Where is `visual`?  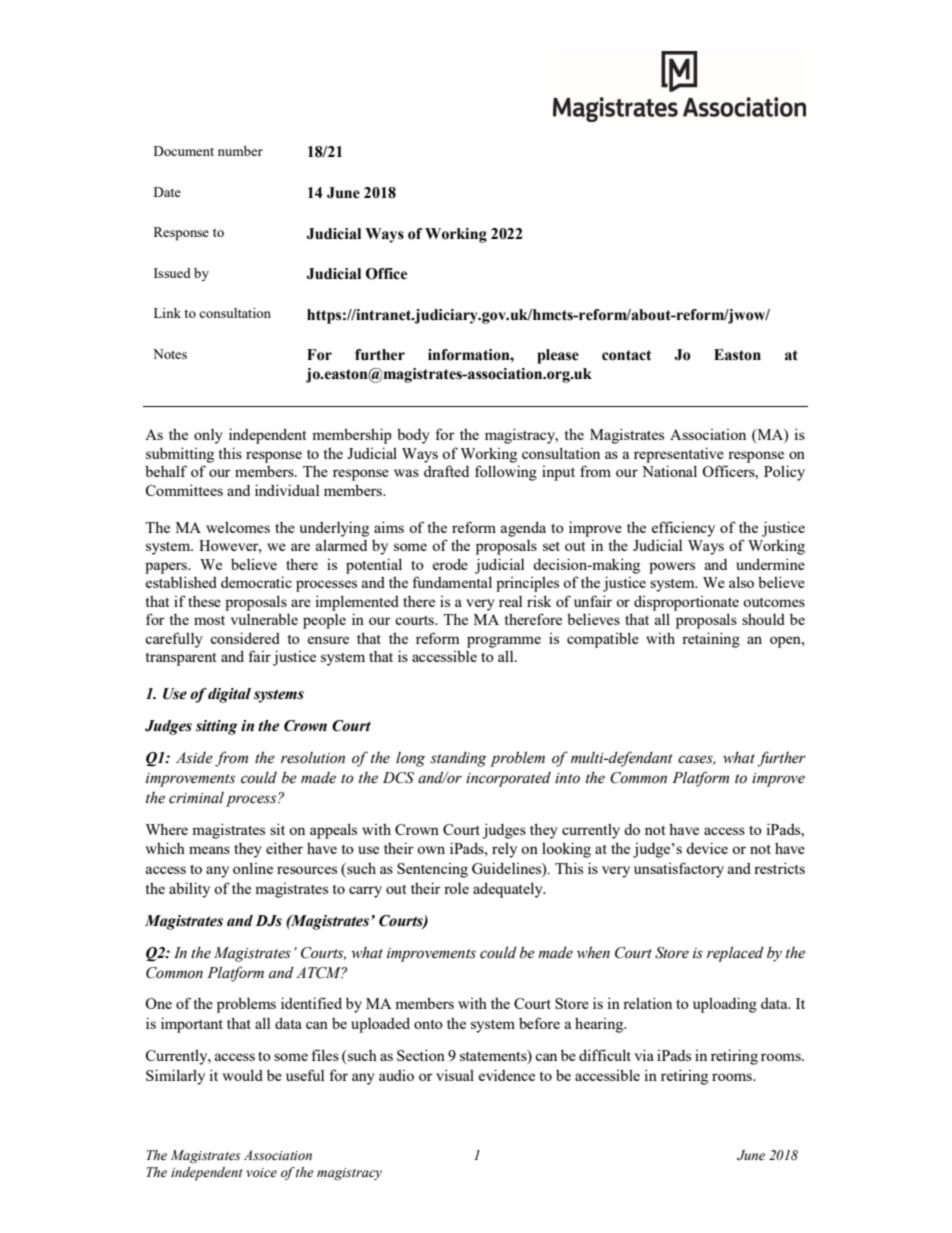
visual is located at coordinates (455, 1075).
